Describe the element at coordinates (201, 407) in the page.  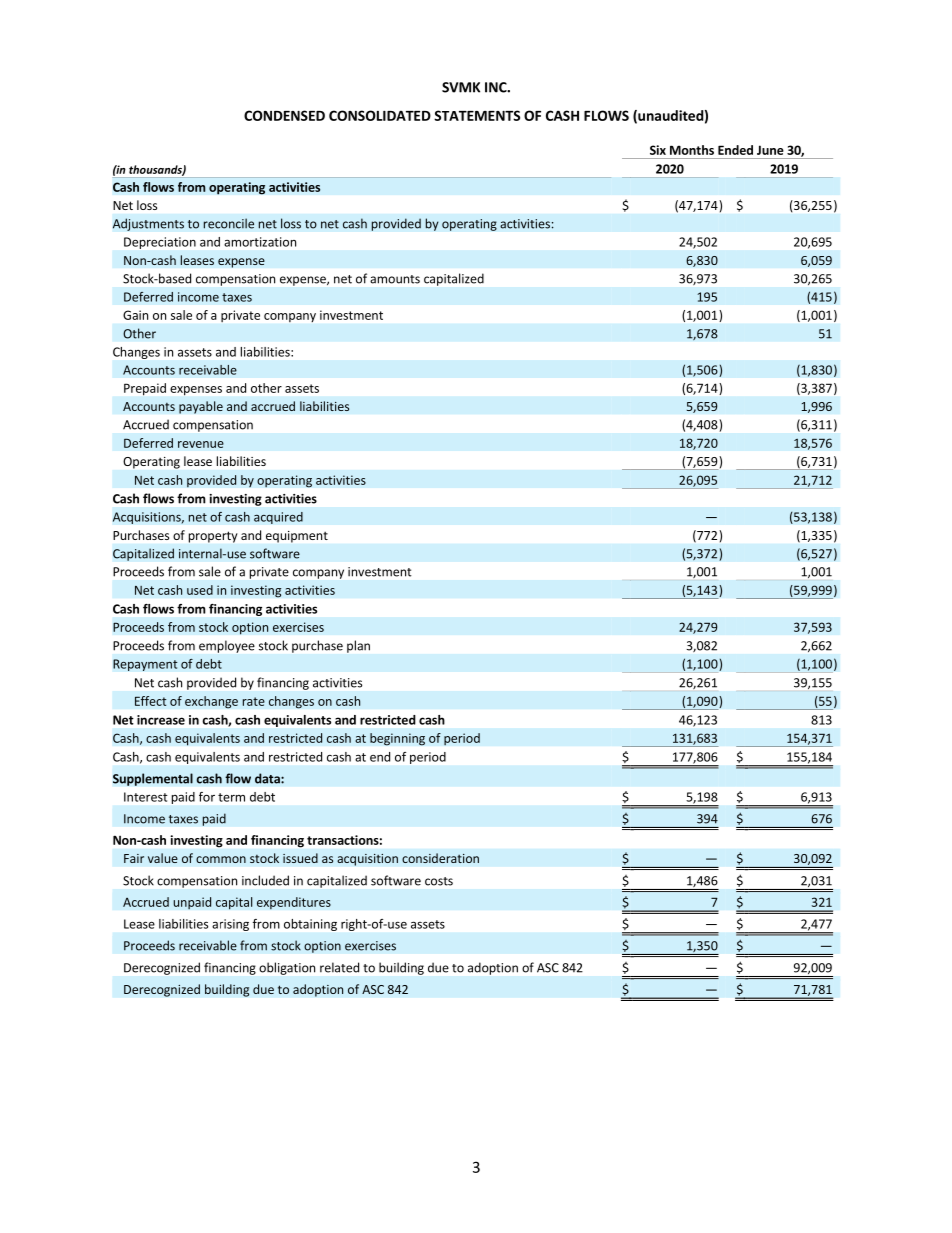
I see `payable` at that location.
